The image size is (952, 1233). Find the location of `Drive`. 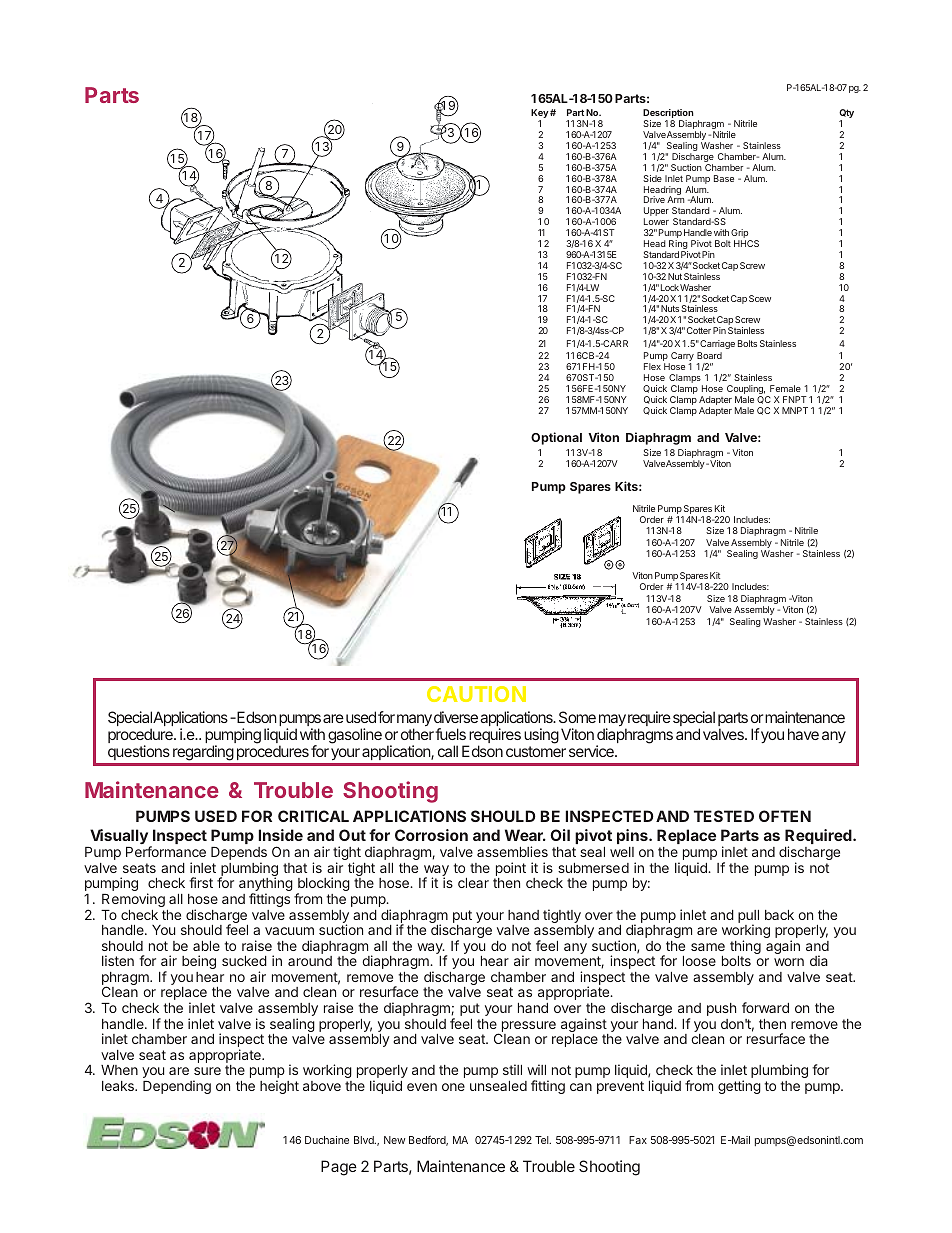

Drive is located at coordinates (654, 199).
